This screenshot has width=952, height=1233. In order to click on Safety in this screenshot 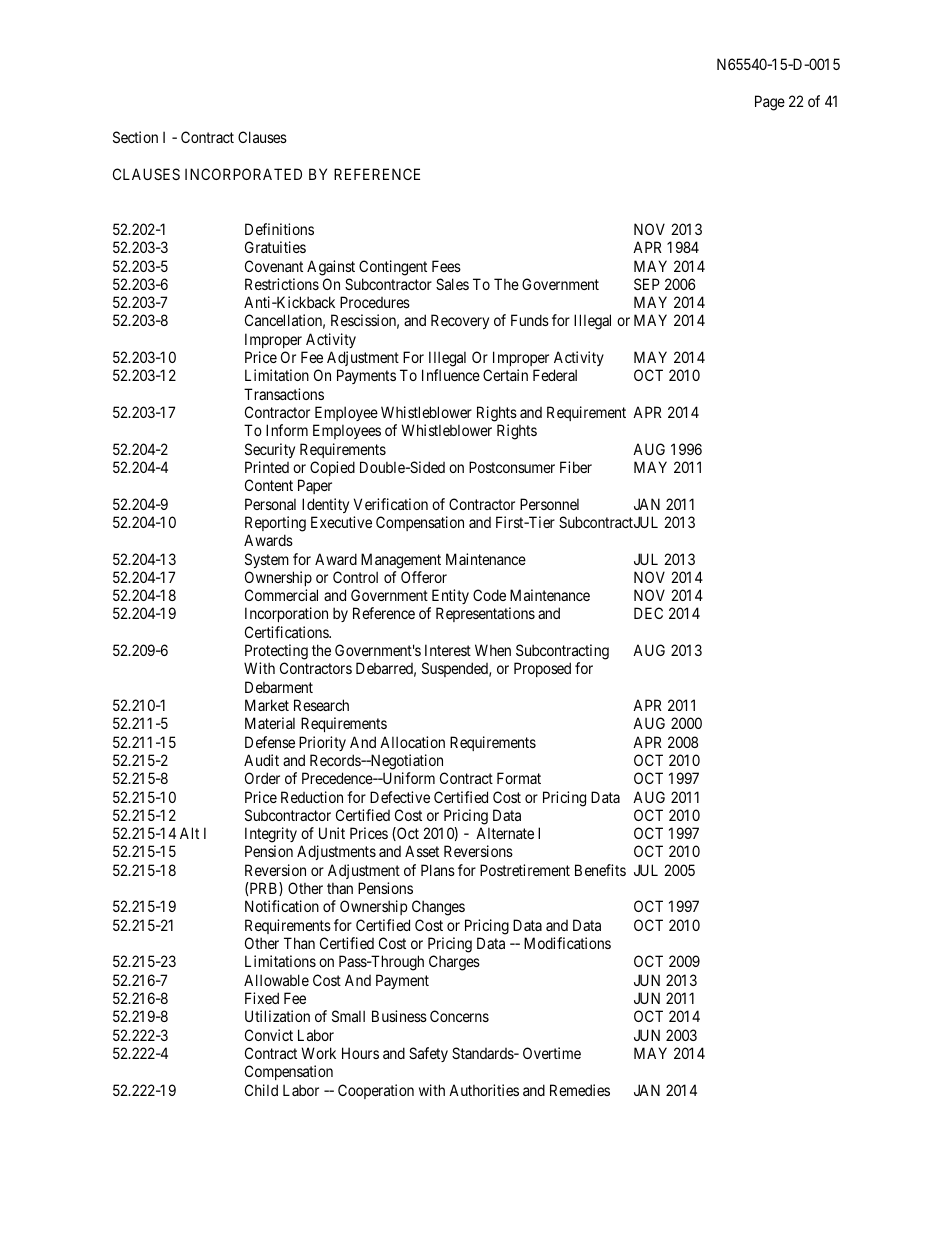, I will do `click(428, 1054)`.
